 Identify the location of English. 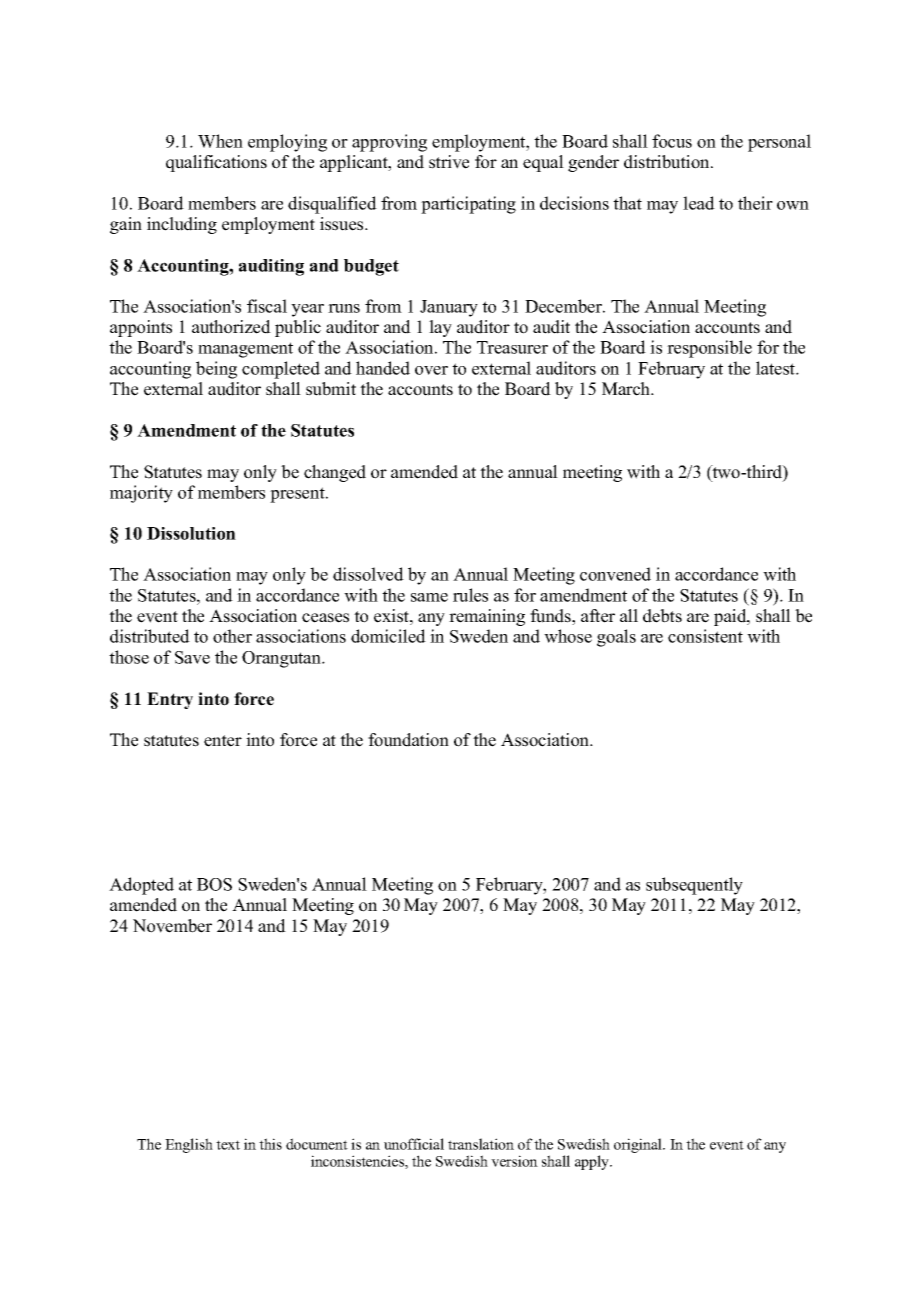
(189, 1145).
